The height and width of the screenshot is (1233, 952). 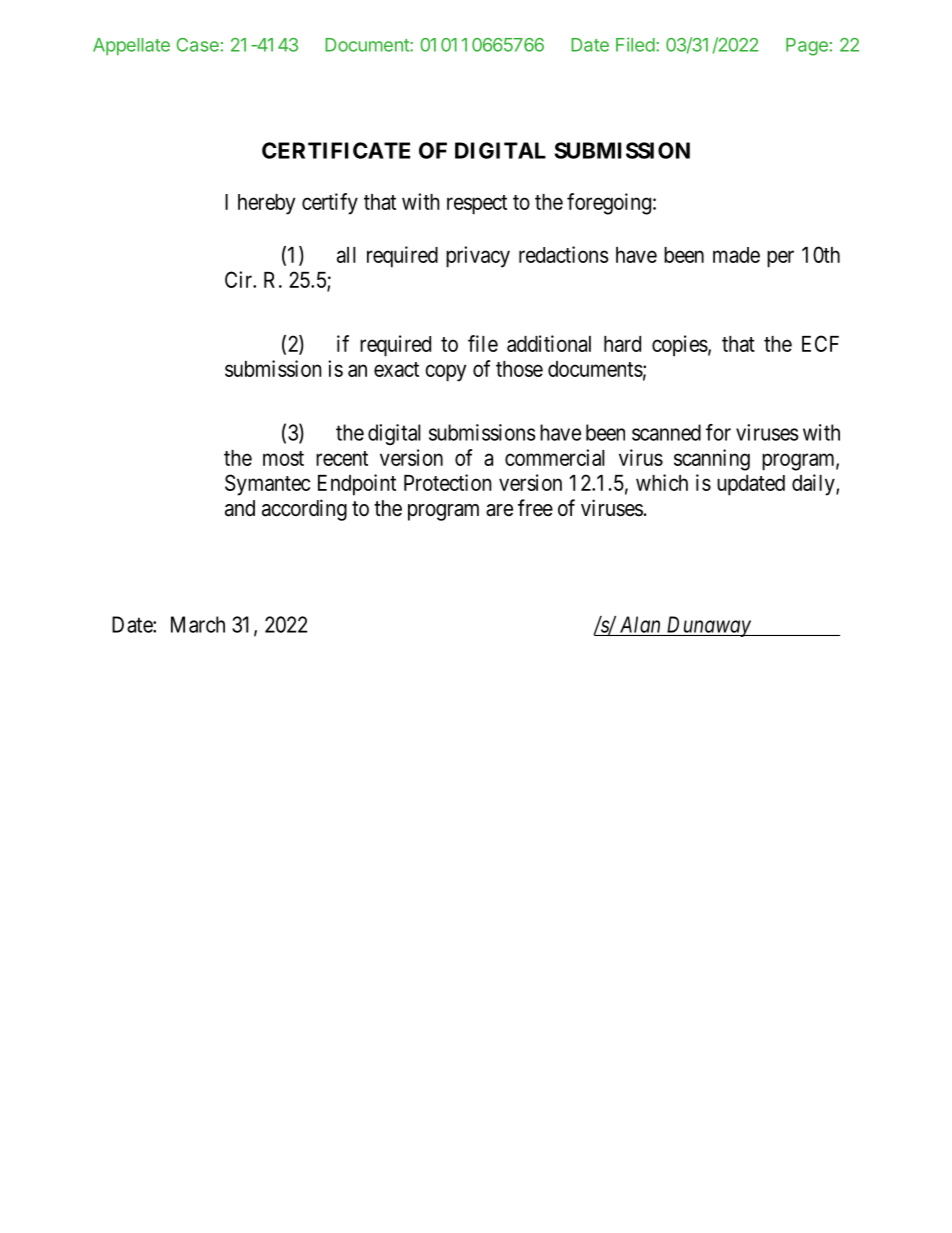 What do you see at coordinates (336, 150) in the screenshot?
I see `CERTIFICATE` at bounding box center [336, 150].
